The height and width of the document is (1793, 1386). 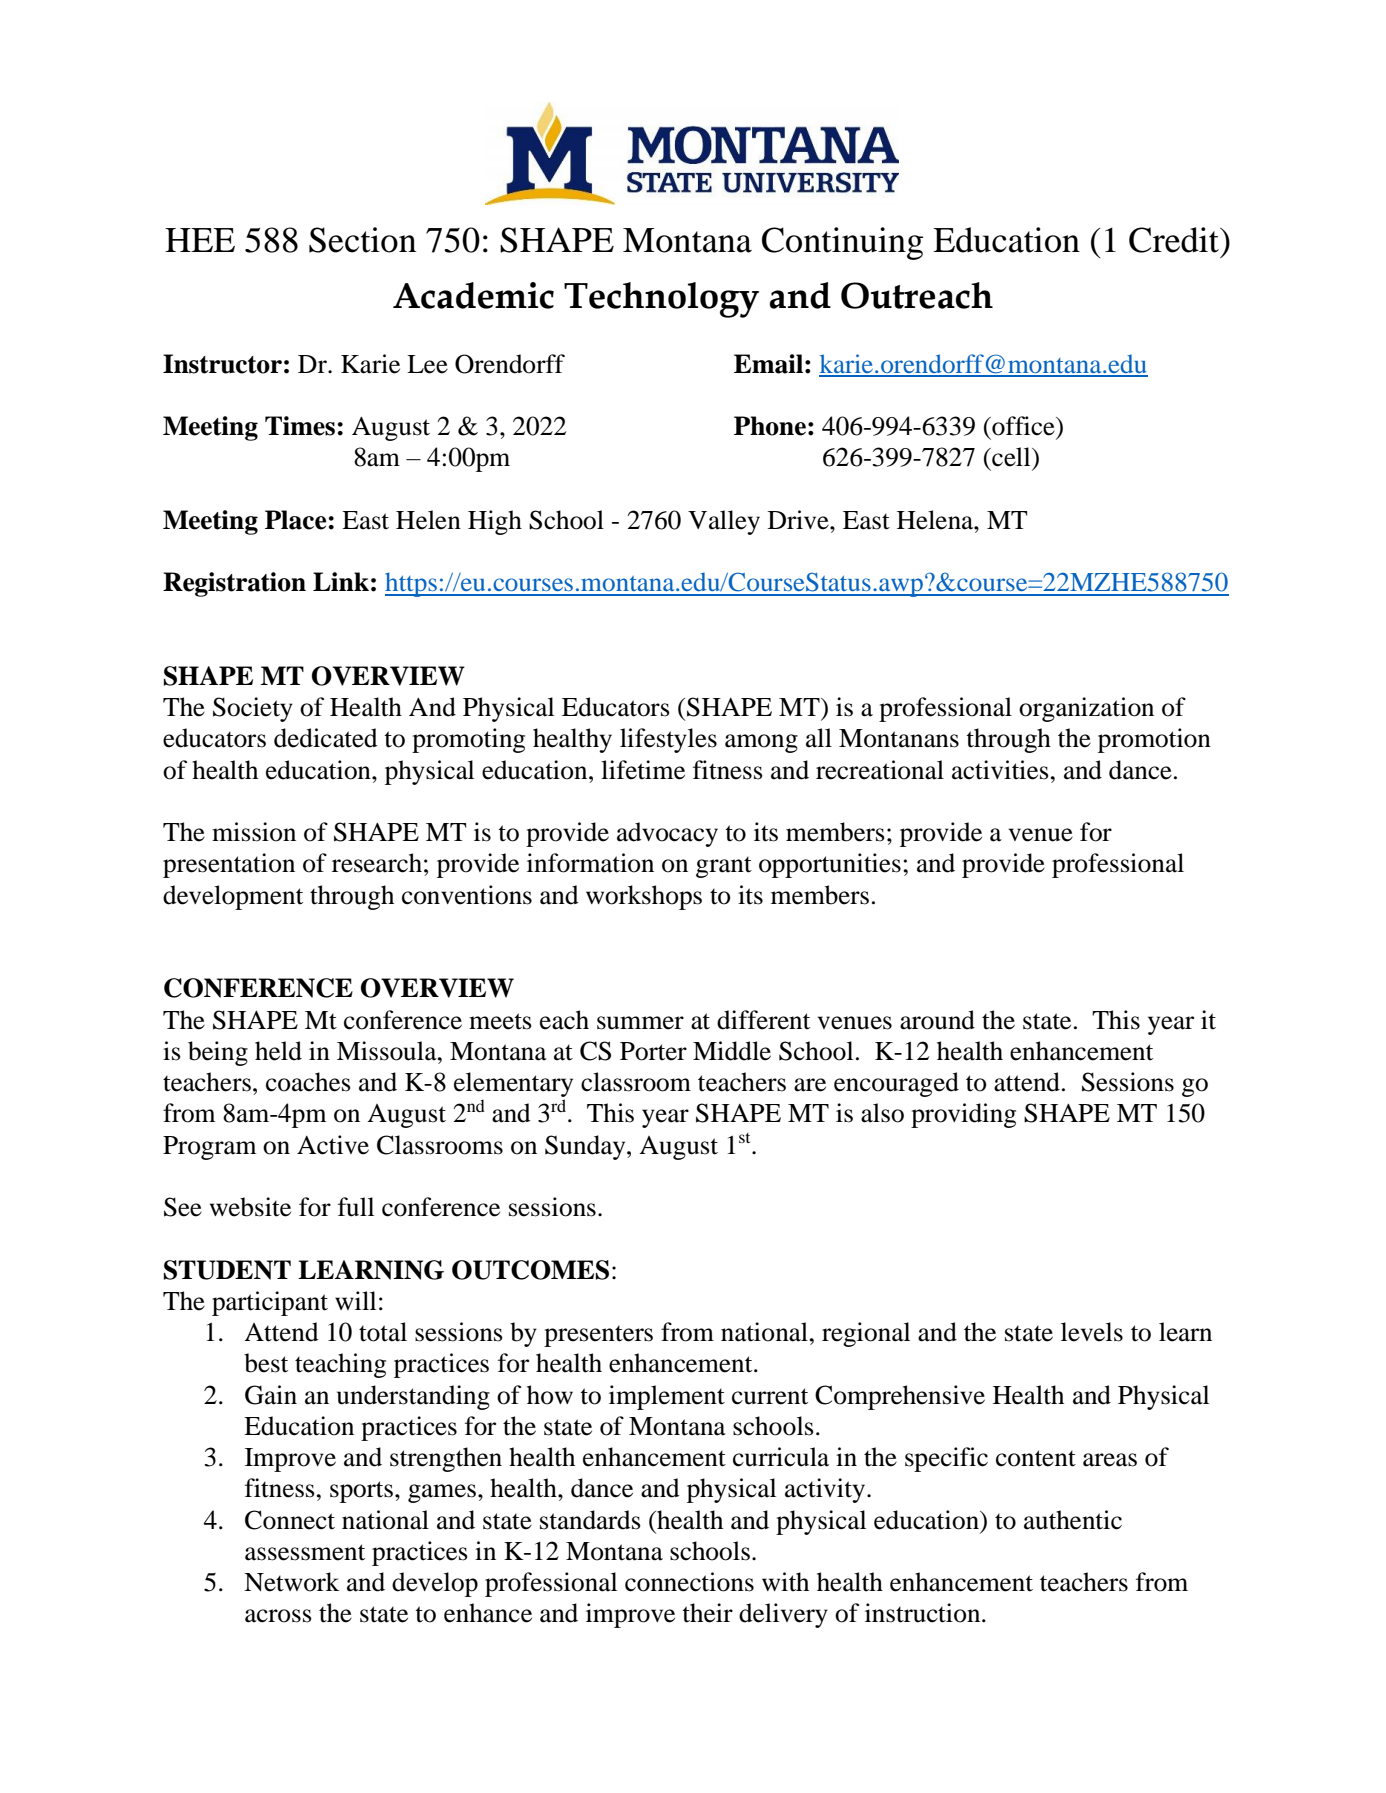 I want to click on dedicated, so click(x=326, y=738).
